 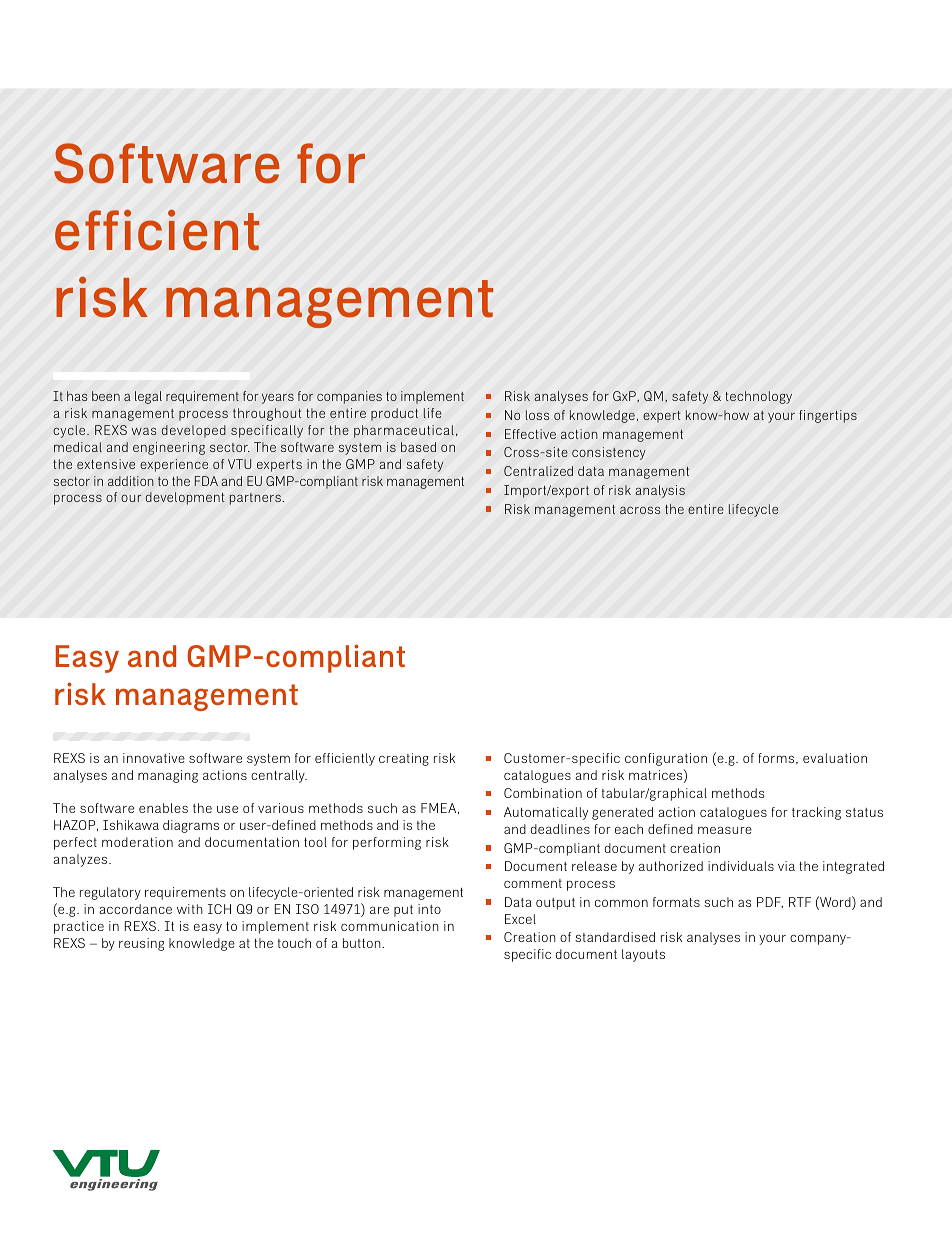 I want to click on partners, so click(x=256, y=499).
